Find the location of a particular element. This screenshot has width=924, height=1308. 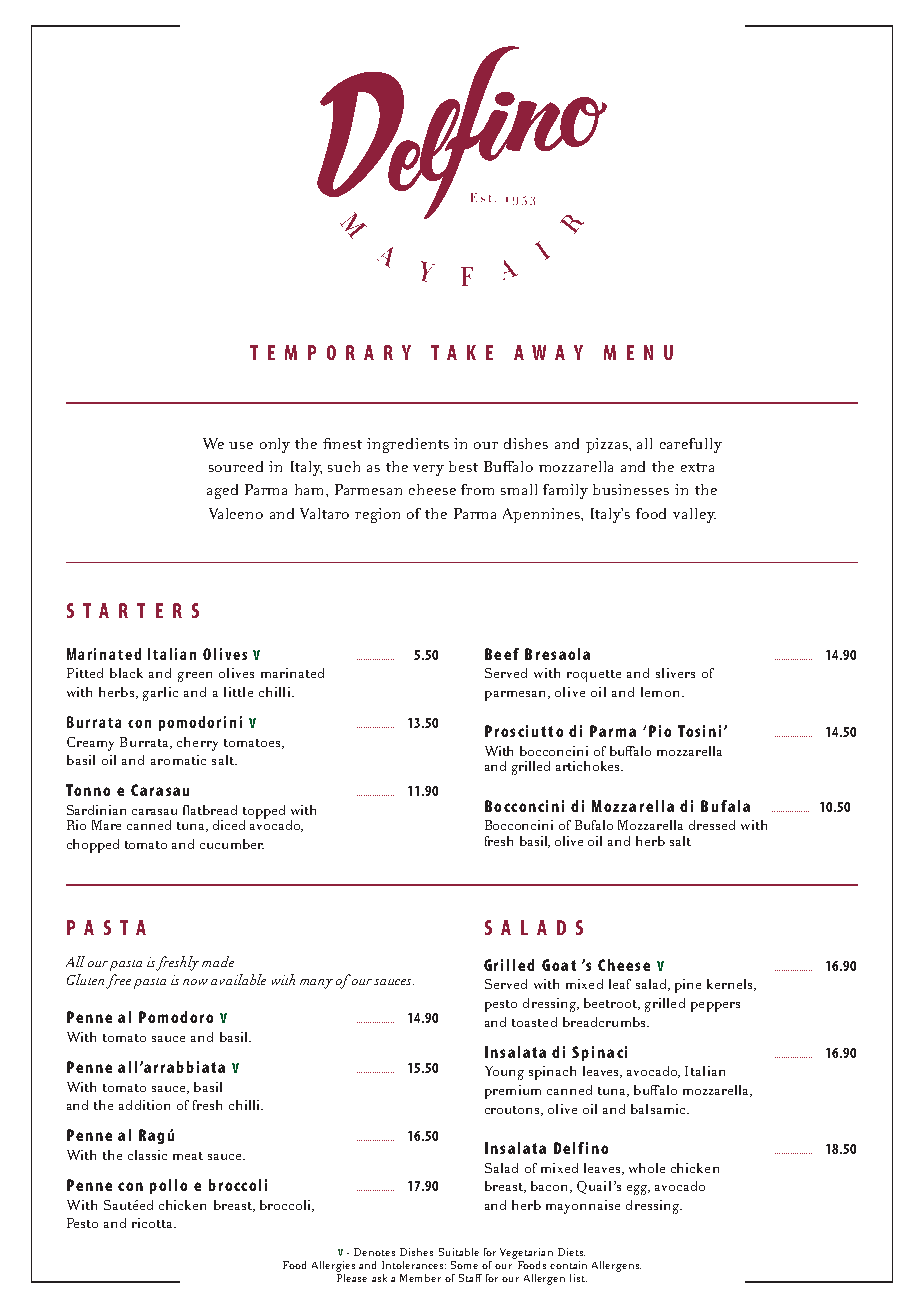

little is located at coordinates (238, 692).
